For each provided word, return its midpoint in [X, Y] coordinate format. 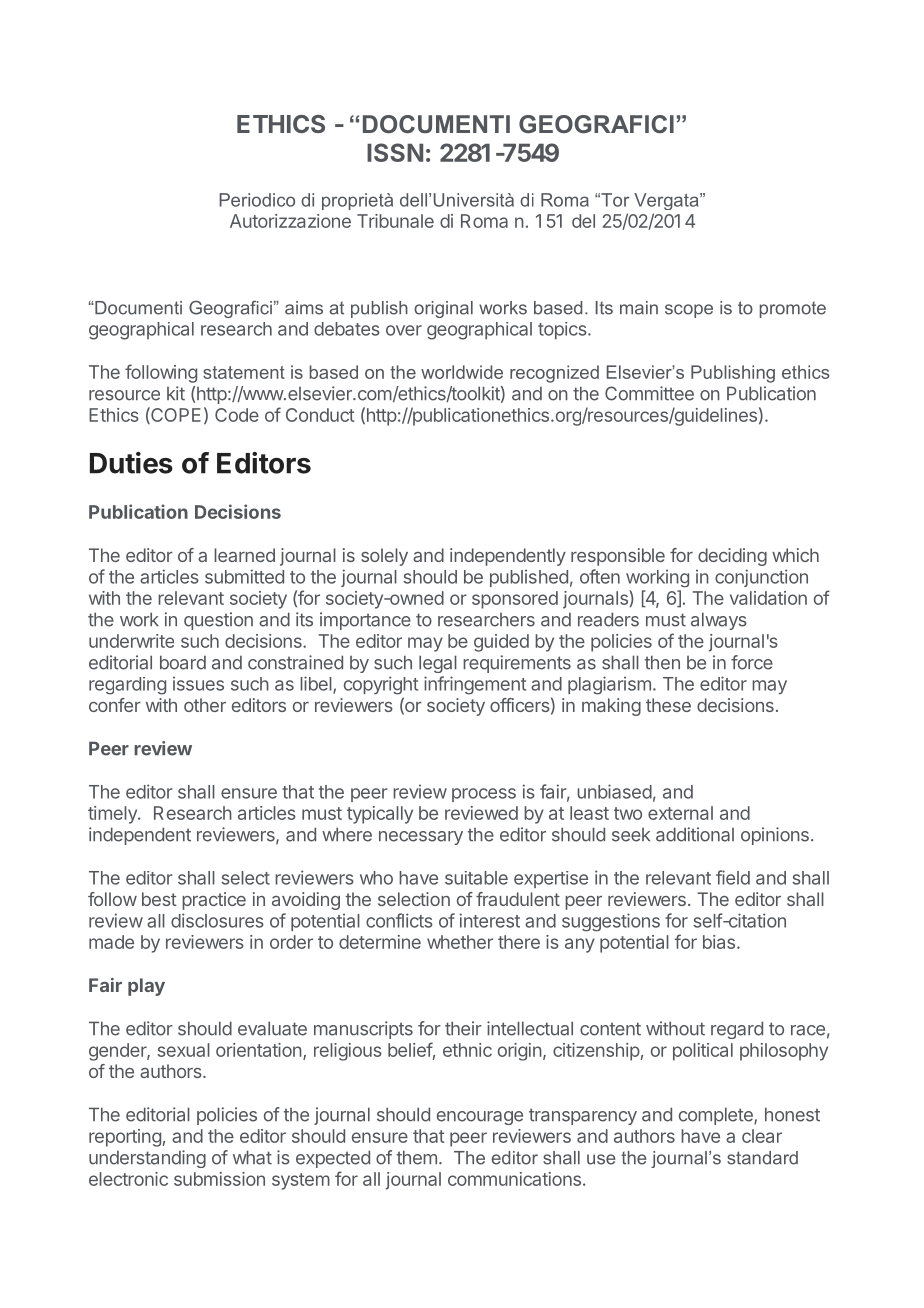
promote [793, 310]
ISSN [395, 152]
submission [219, 1179]
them [417, 1157]
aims [304, 308]
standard [762, 1158]
